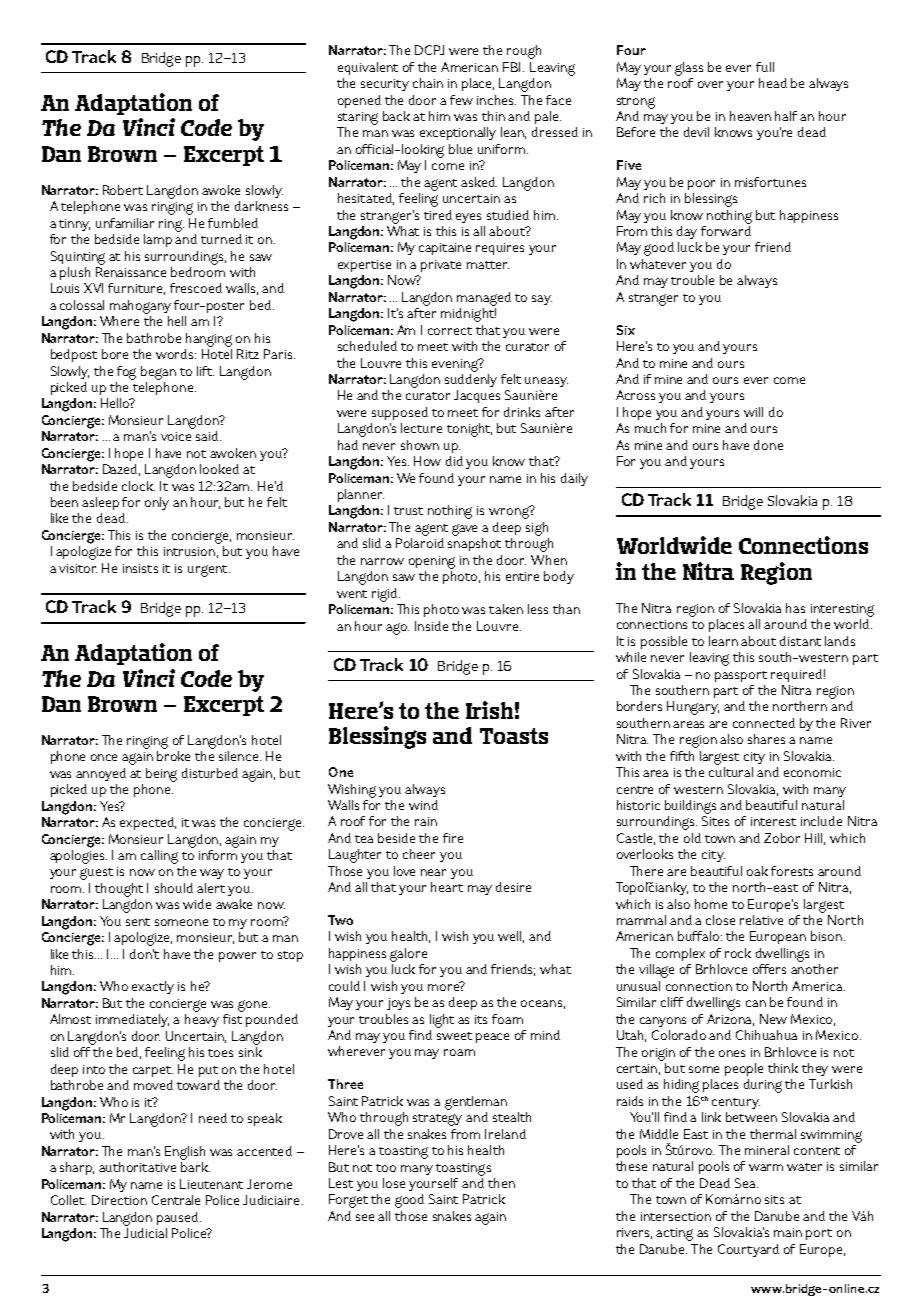 This screenshot has height=1316, width=922. I want to click on suddenly, so click(471, 380).
